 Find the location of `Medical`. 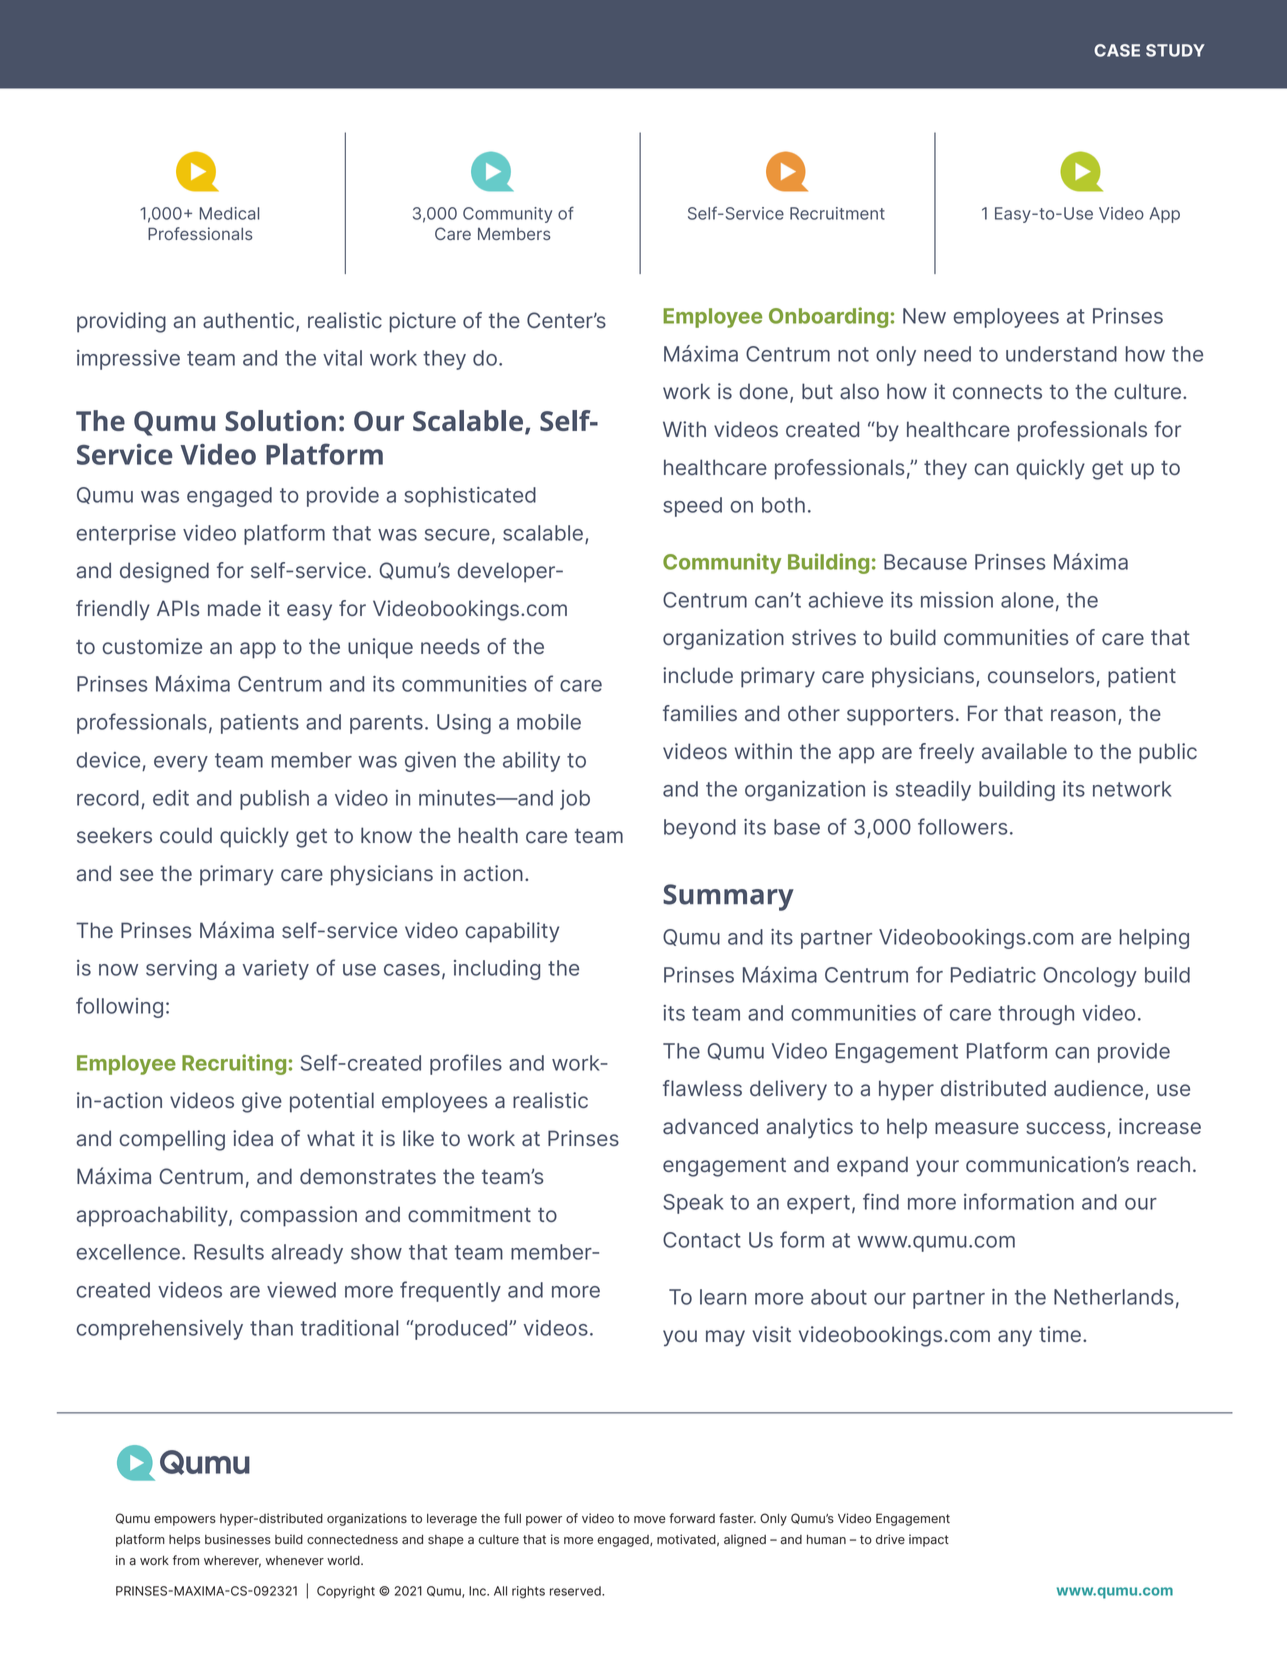

Medical is located at coordinates (229, 213).
